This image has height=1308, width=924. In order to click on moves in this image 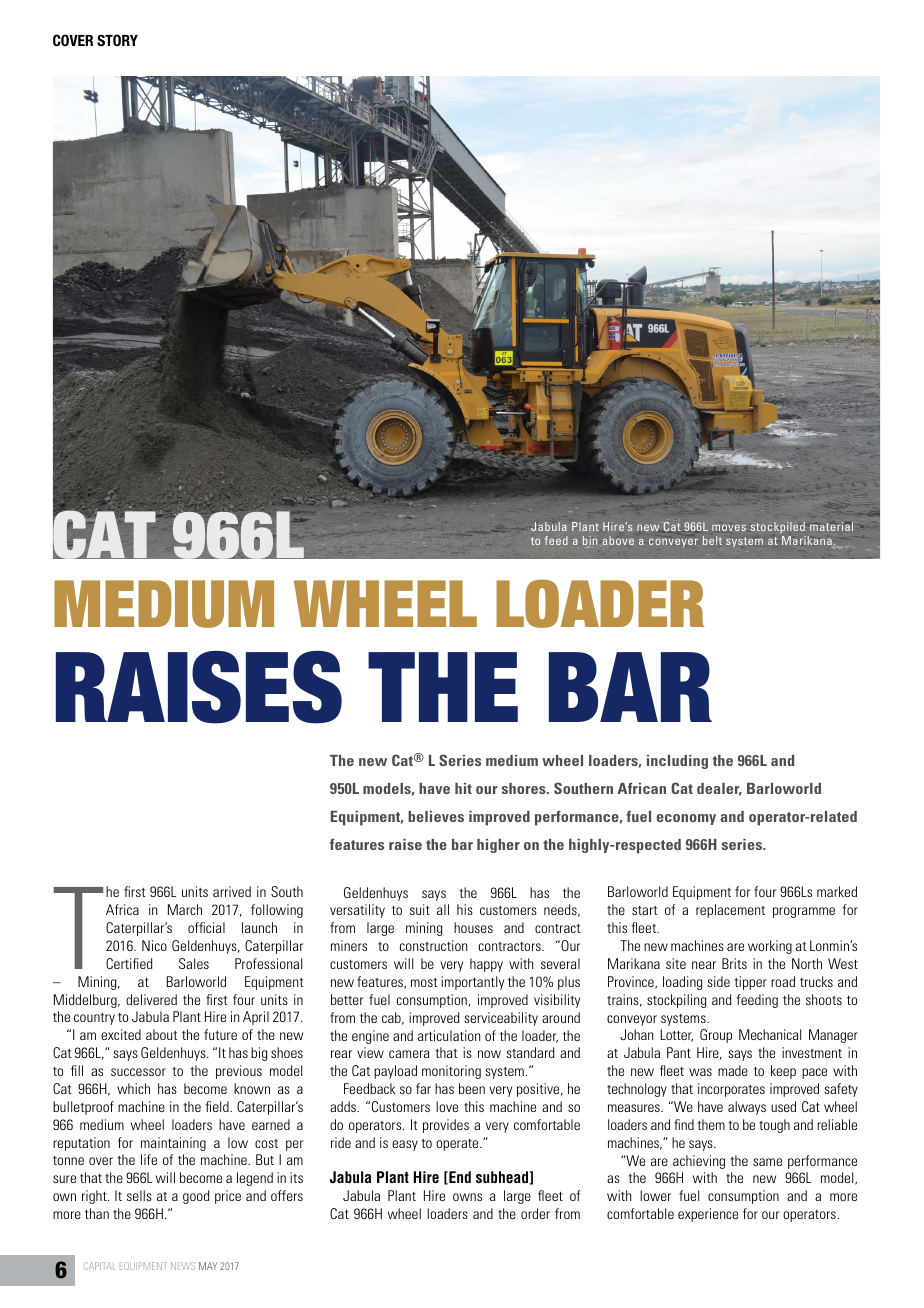, I will do `click(729, 527)`.
